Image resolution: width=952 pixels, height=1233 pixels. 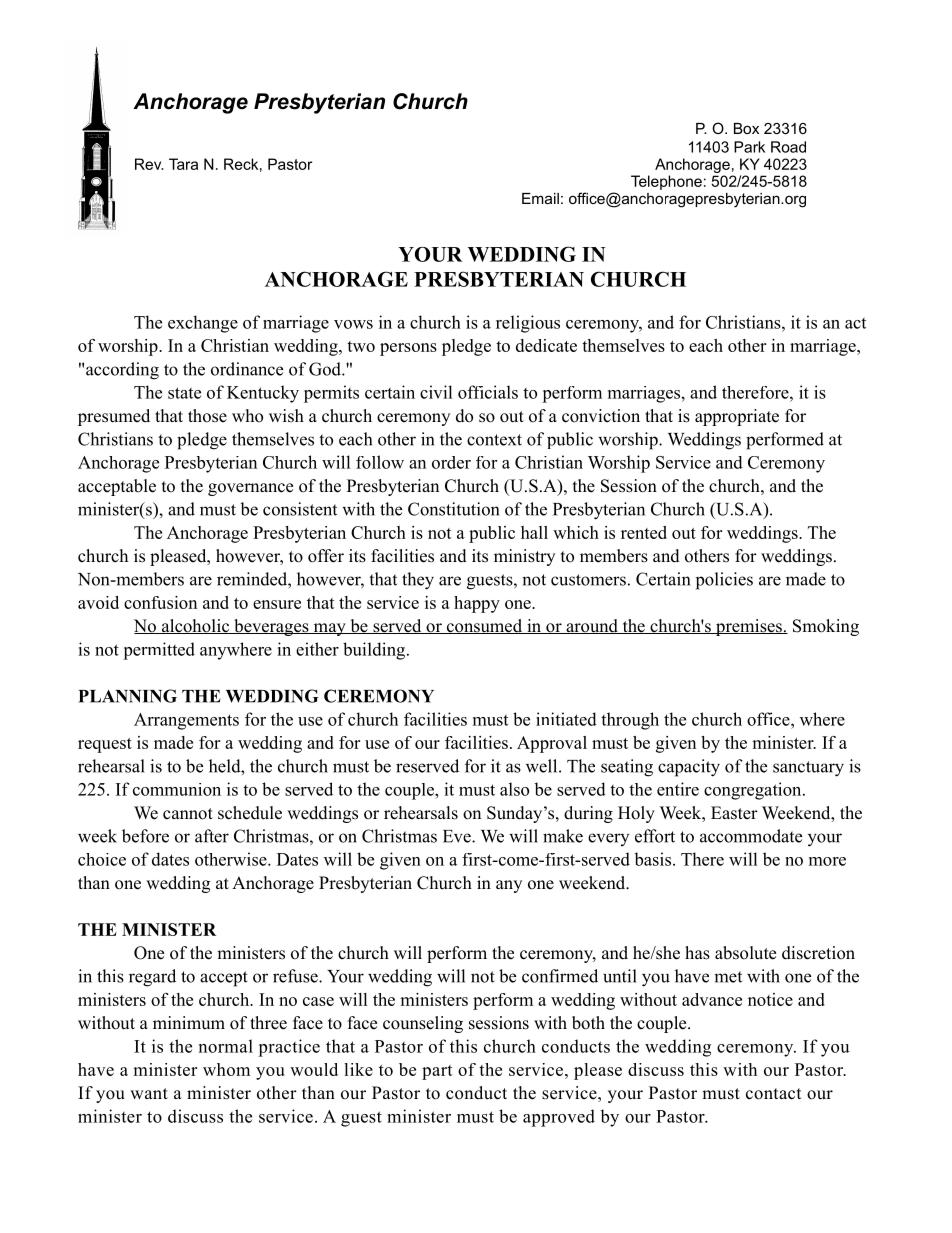 I want to click on order, so click(x=451, y=462).
